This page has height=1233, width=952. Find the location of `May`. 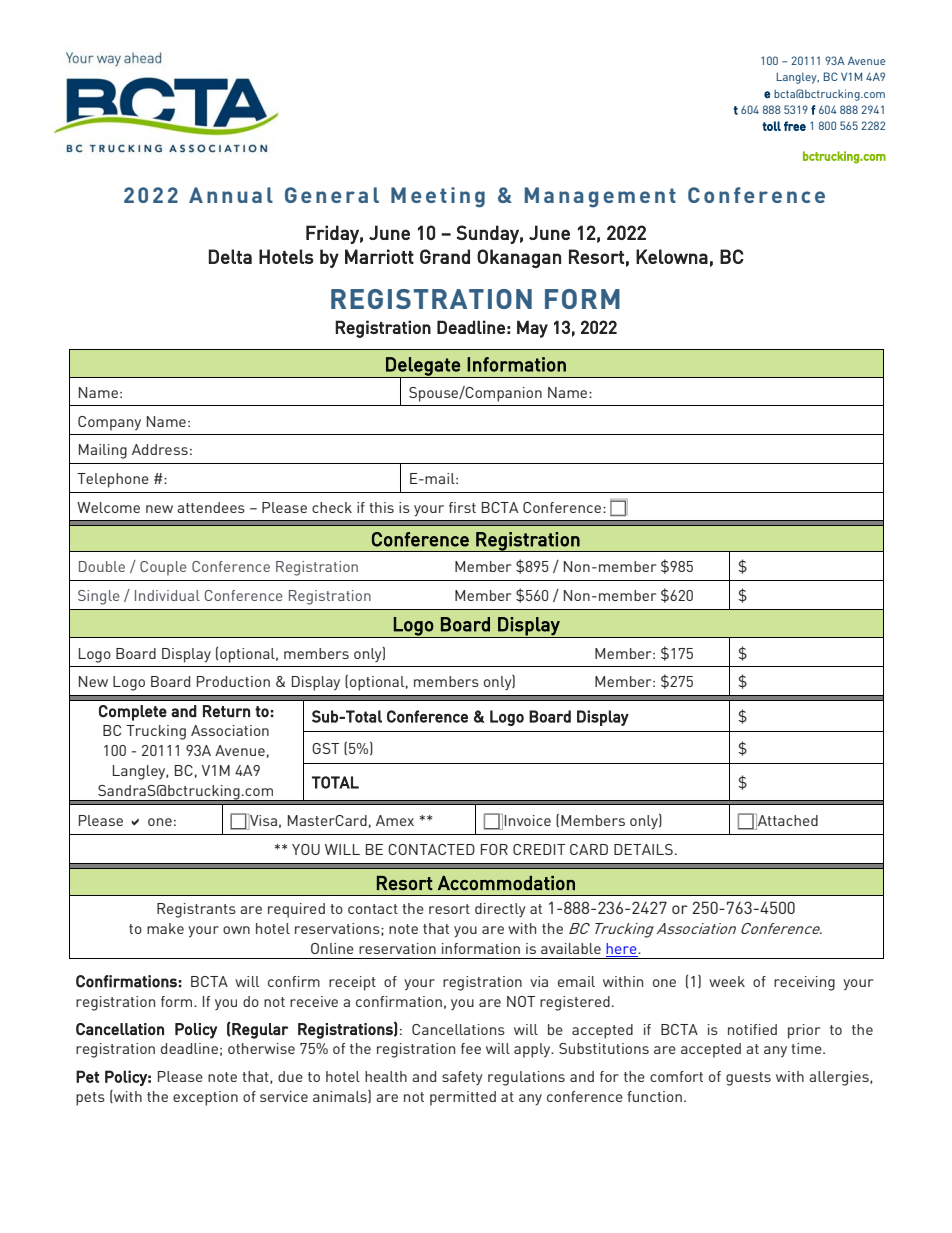

May is located at coordinates (532, 329).
